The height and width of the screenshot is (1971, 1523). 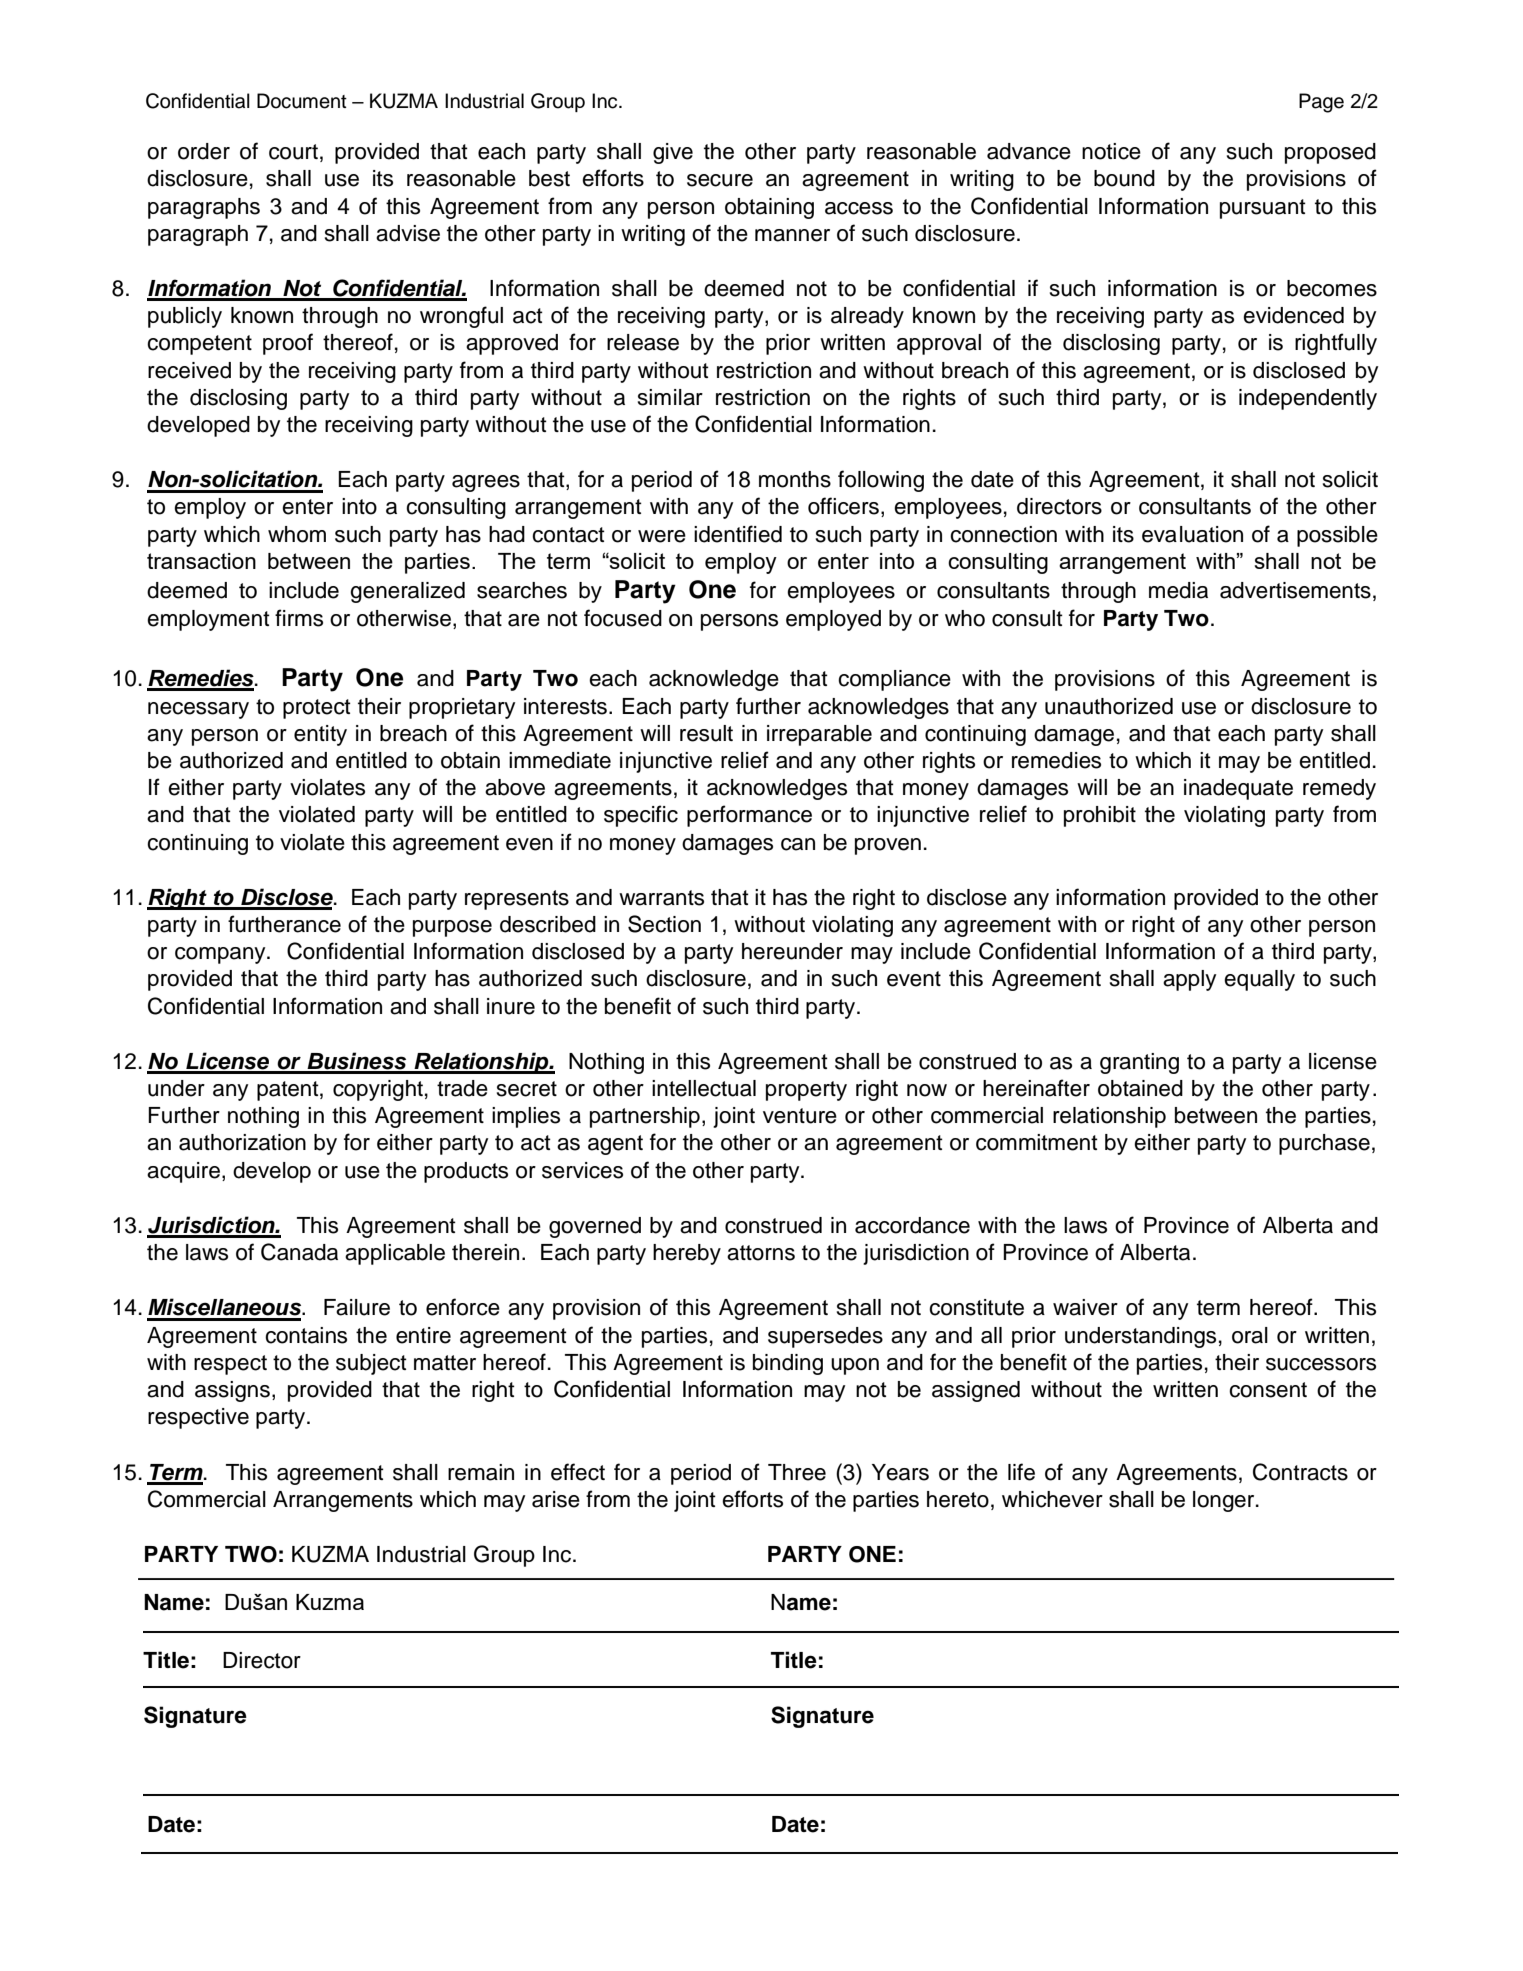 What do you see at coordinates (232, 1391) in the screenshot?
I see `assigns` at bounding box center [232, 1391].
